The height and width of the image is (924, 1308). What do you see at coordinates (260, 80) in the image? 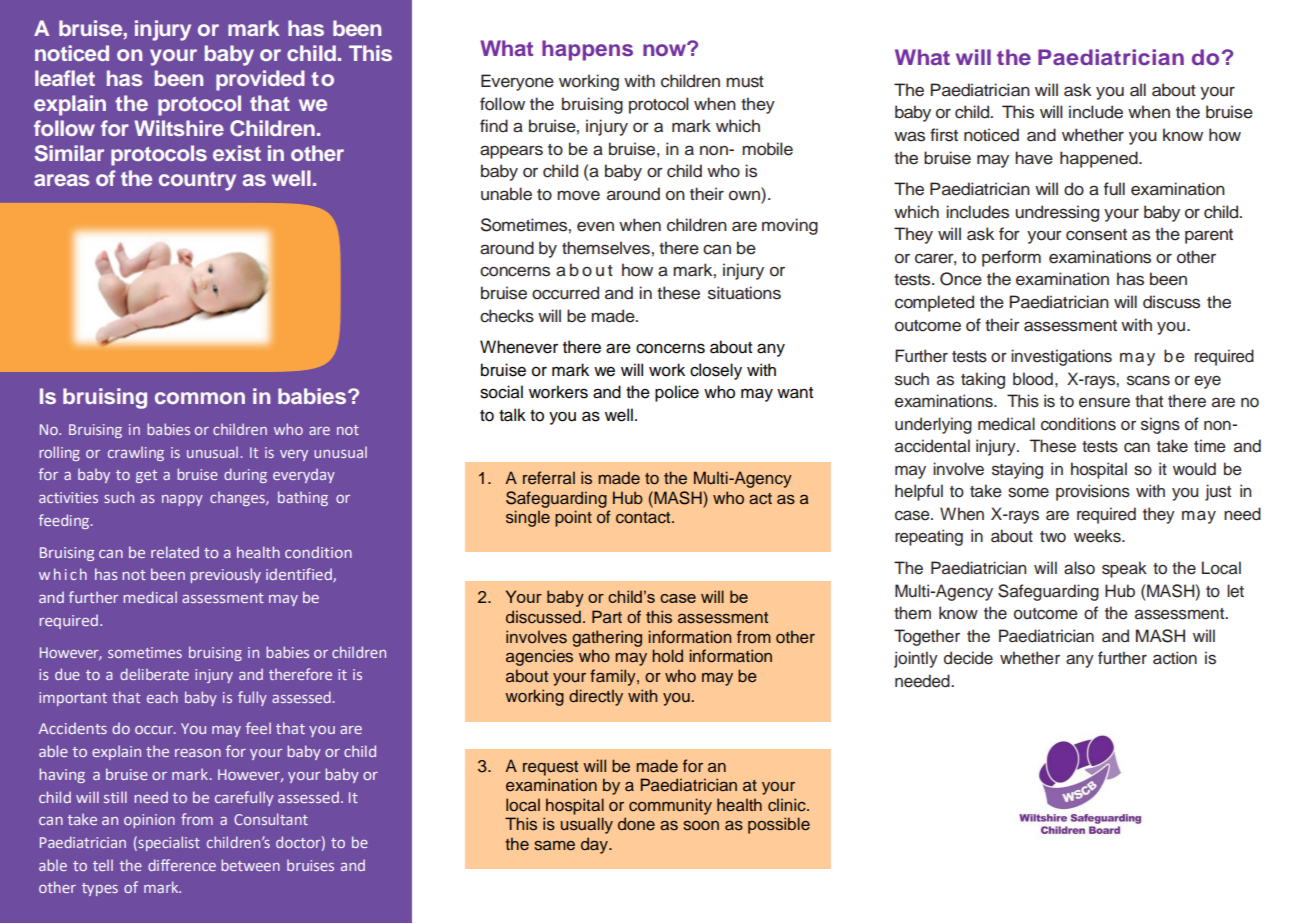
I see `provided` at bounding box center [260, 80].
